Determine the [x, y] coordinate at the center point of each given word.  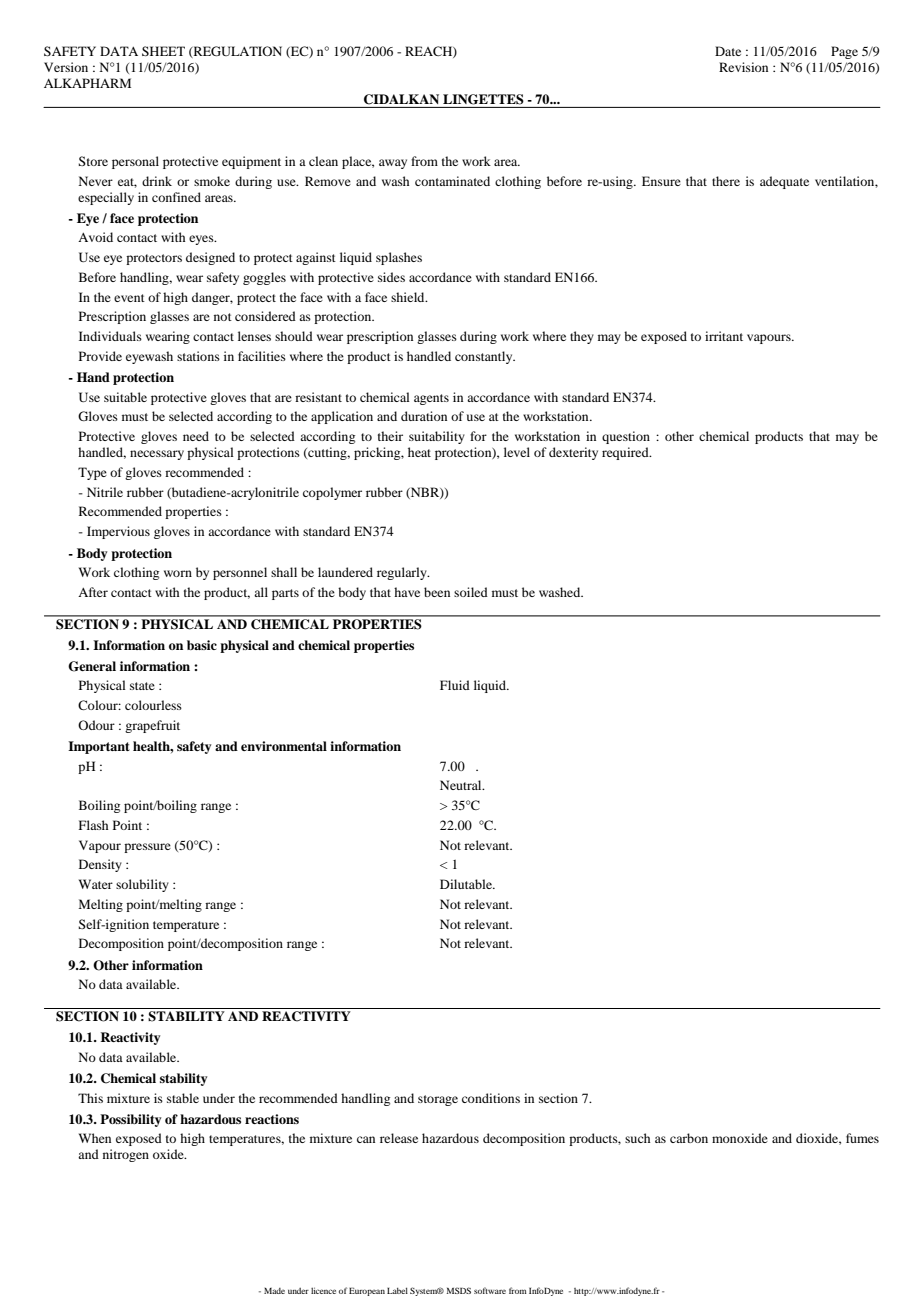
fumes [862, 1138]
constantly [485, 357]
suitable [125, 397]
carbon [689, 1138]
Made [274, 1291]
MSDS [458, 1290]
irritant [724, 336]
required [626, 453]
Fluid [455, 685]
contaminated [452, 181]
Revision [743, 67]
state [142, 686]
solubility [142, 885]
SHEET [163, 51]
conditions [491, 1098]
